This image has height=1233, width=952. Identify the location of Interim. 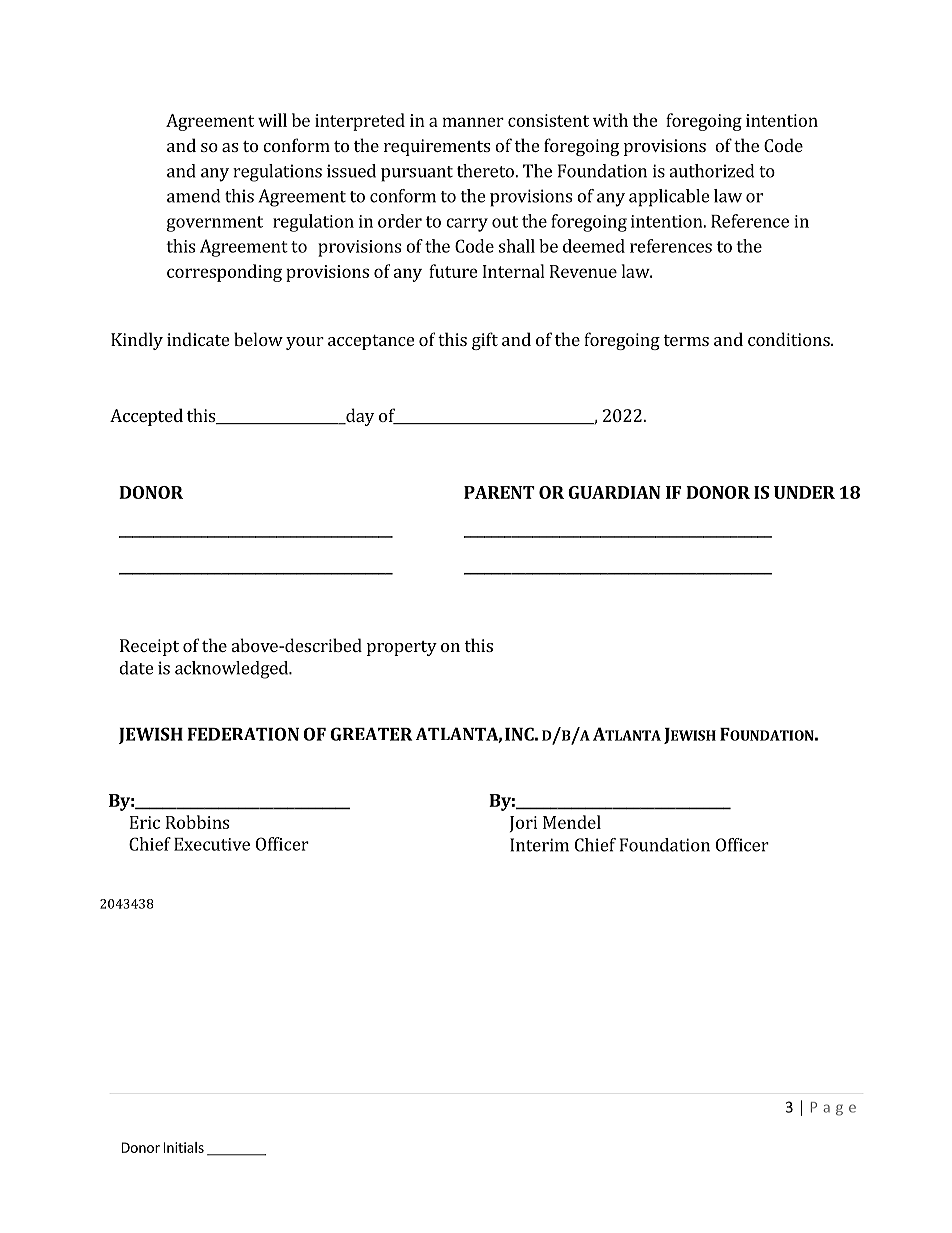
(539, 845).
